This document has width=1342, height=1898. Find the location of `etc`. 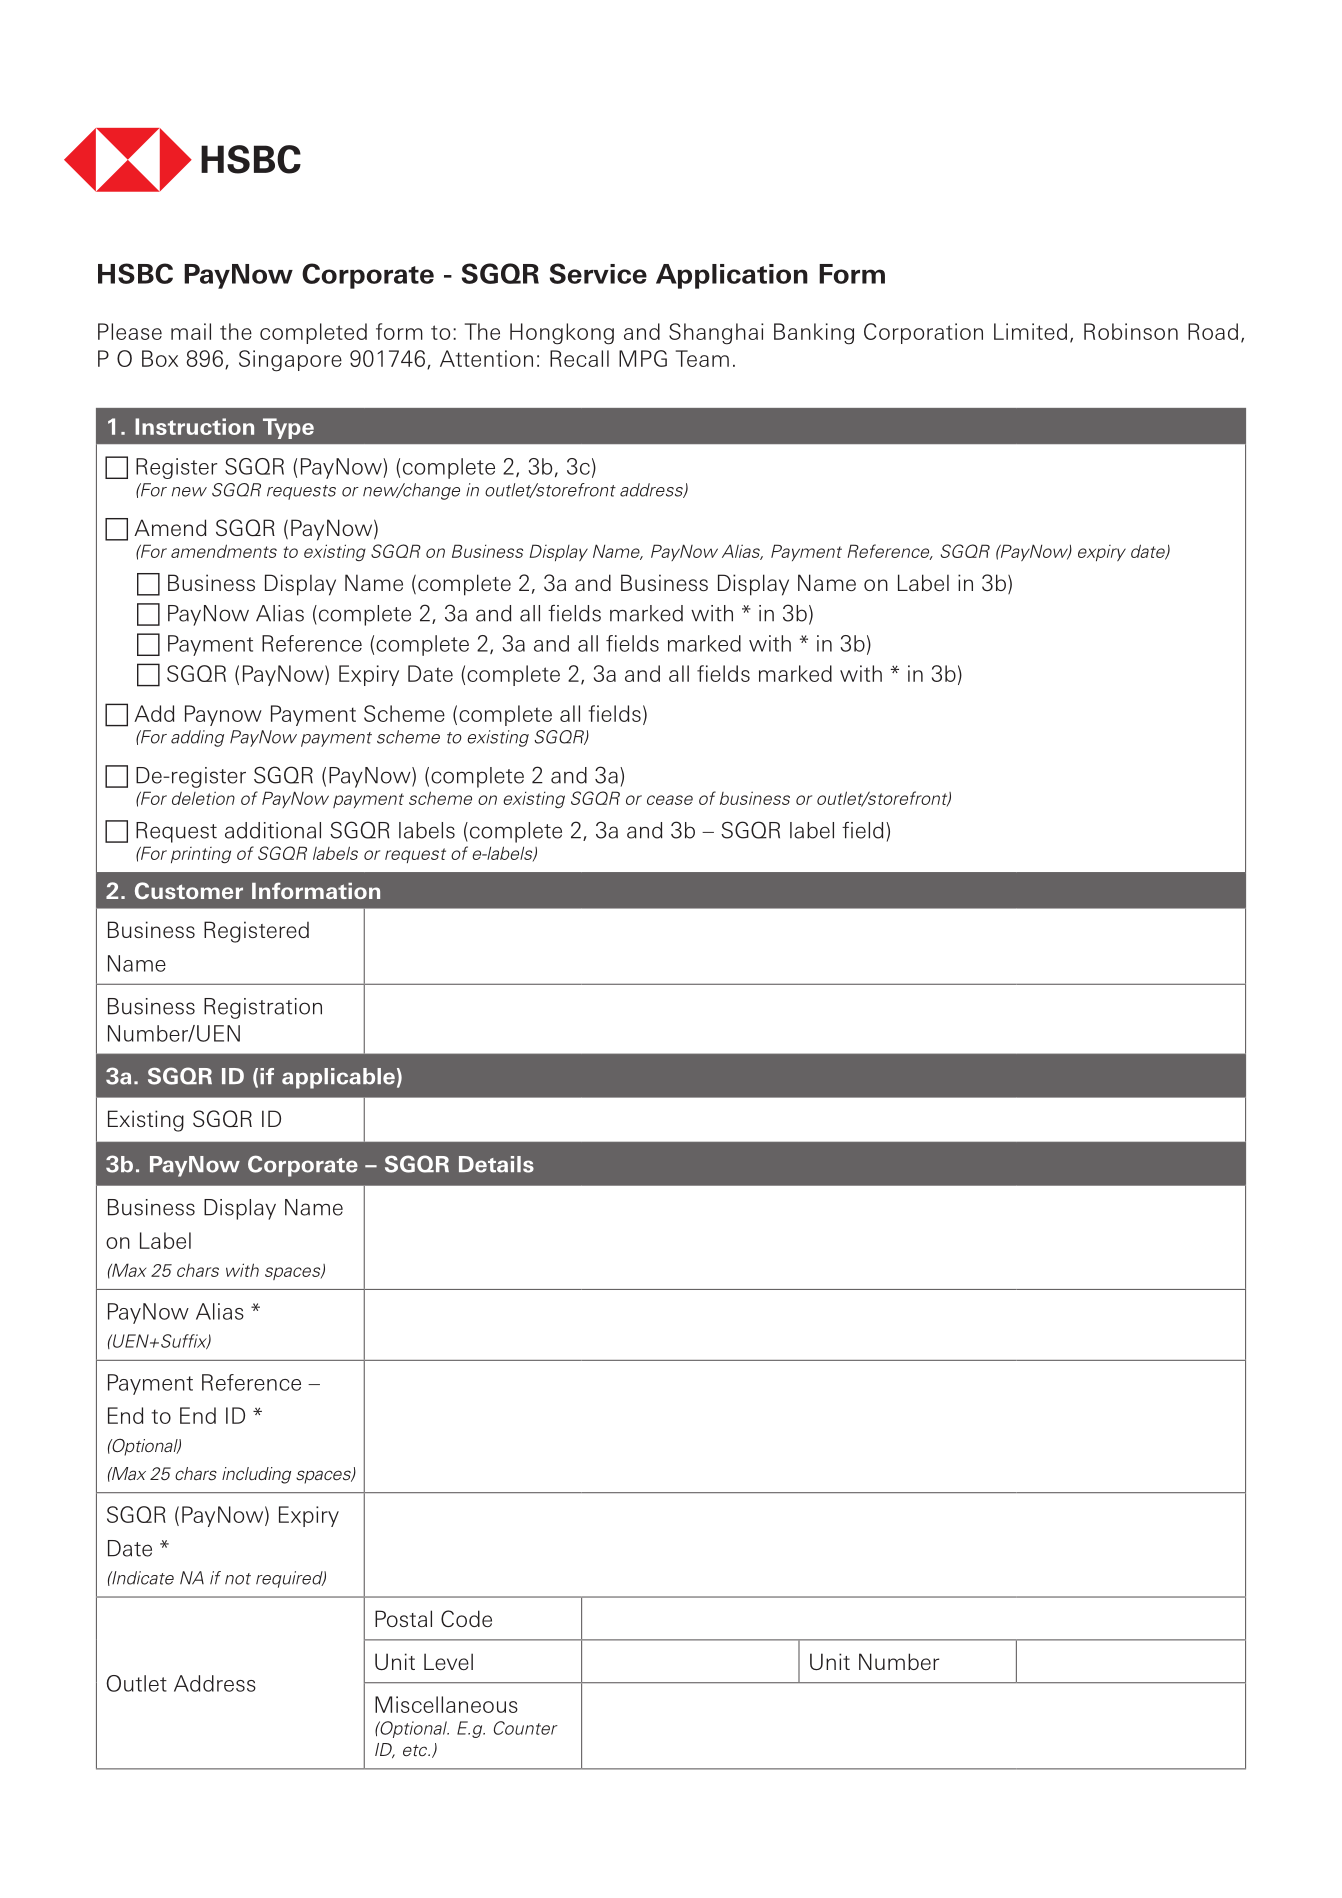

etc is located at coordinates (416, 1750).
